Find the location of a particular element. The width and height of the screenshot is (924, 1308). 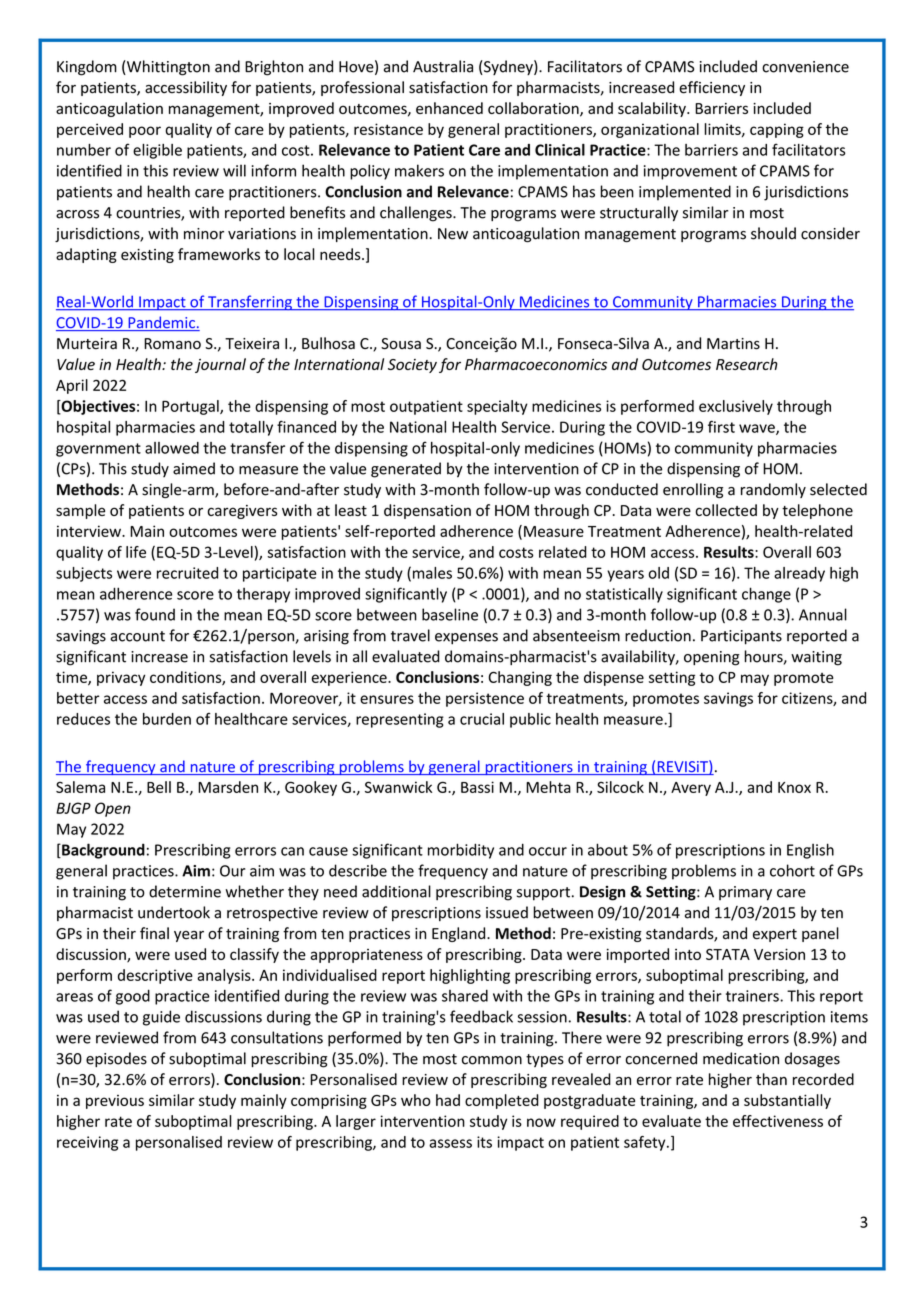

found is located at coordinates (155, 614).
